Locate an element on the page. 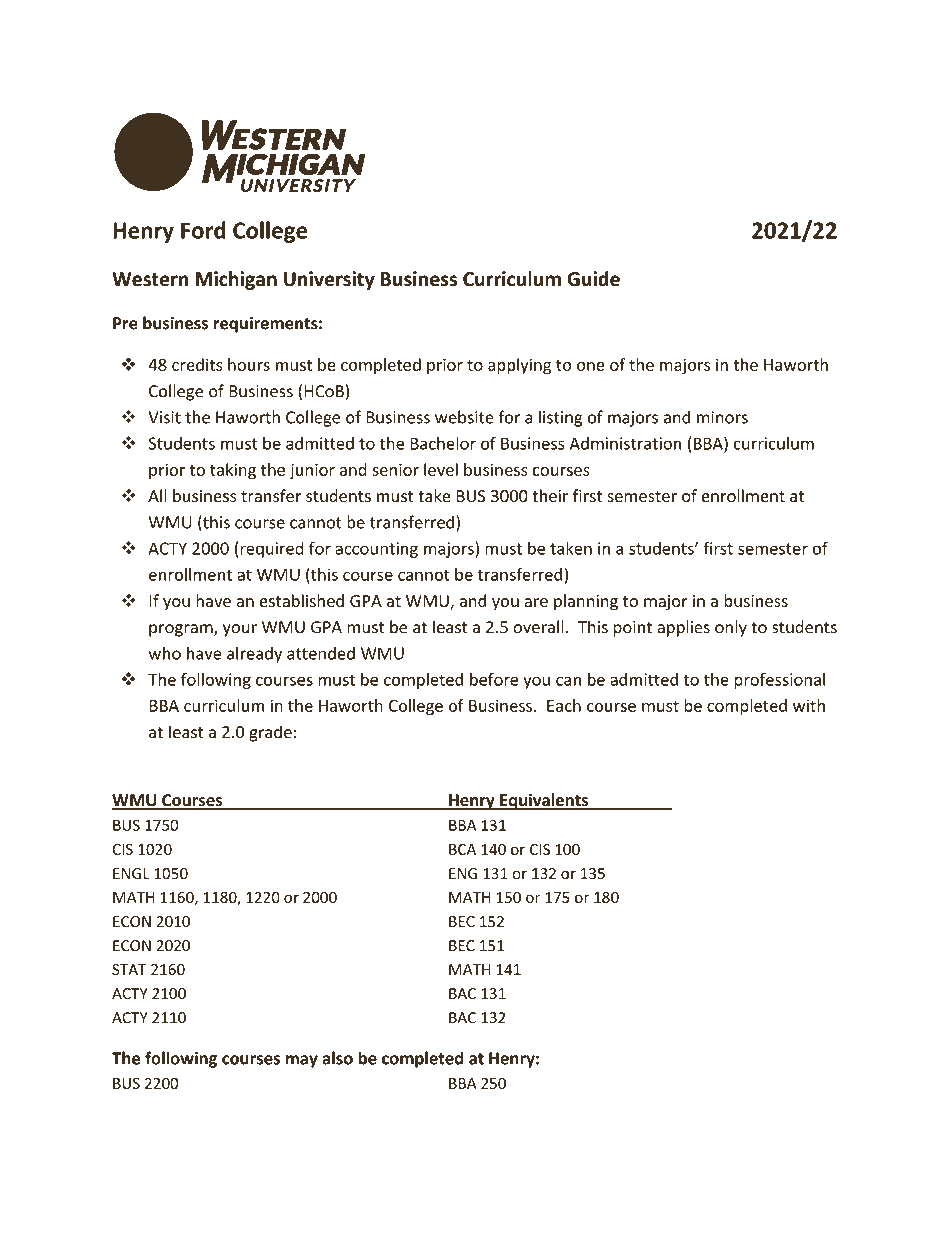 The image size is (952, 1233). minors is located at coordinates (722, 417).
